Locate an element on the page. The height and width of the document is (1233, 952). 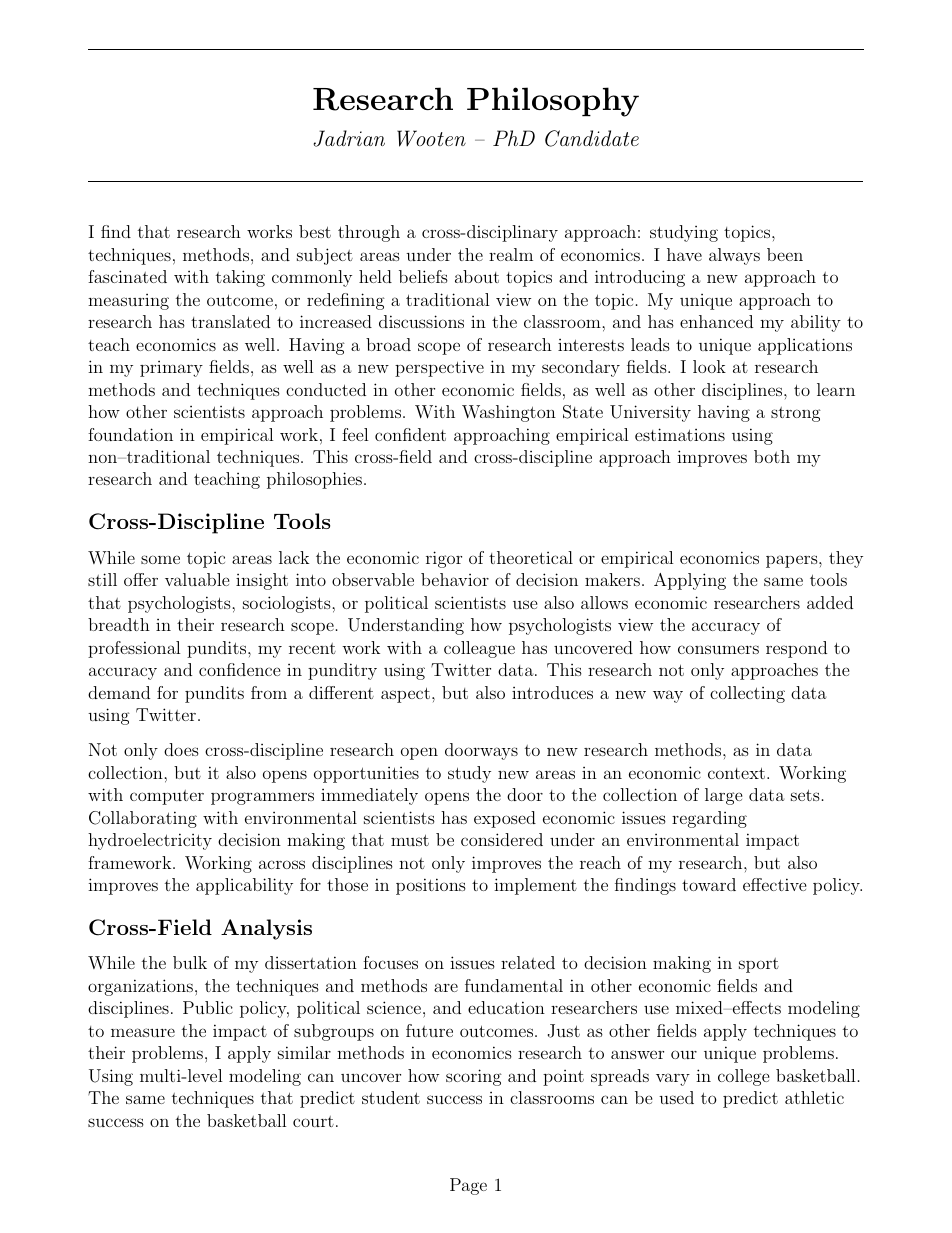
Page is located at coordinates (468, 1186).
